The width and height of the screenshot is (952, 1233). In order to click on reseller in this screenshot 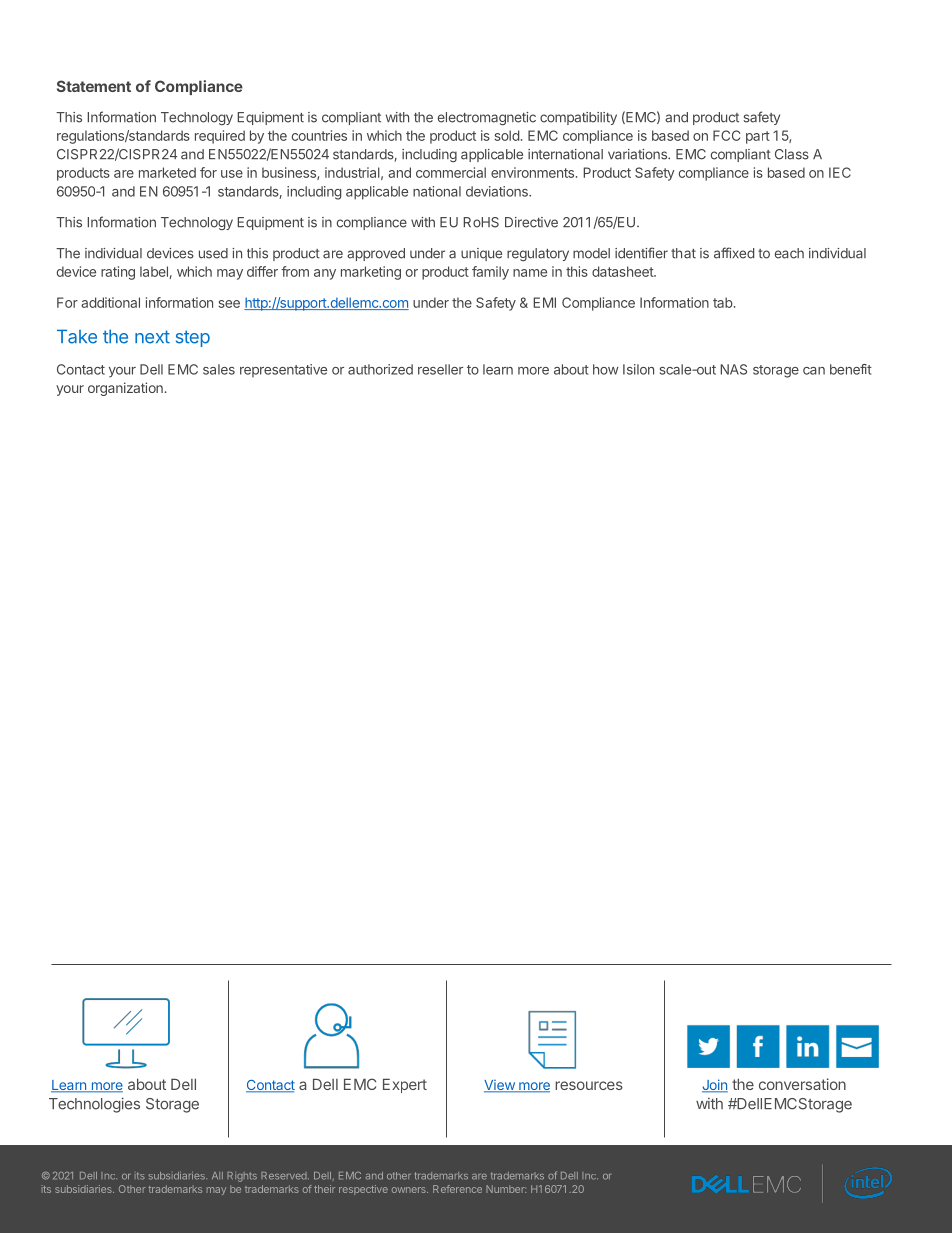, I will do `click(440, 369)`.
